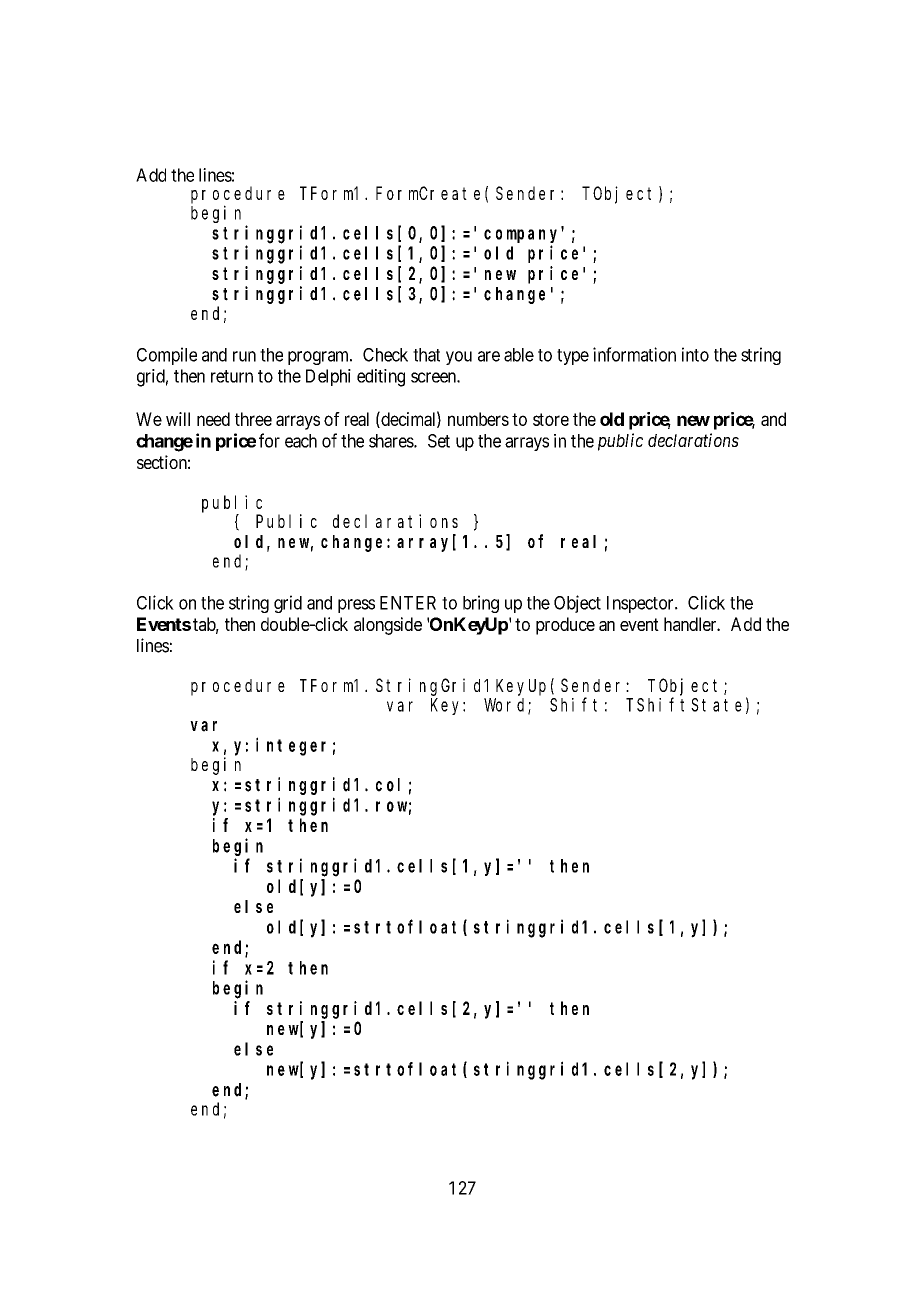 The image size is (924, 1308). What do you see at coordinates (551, 419) in the screenshot?
I see `store` at bounding box center [551, 419].
